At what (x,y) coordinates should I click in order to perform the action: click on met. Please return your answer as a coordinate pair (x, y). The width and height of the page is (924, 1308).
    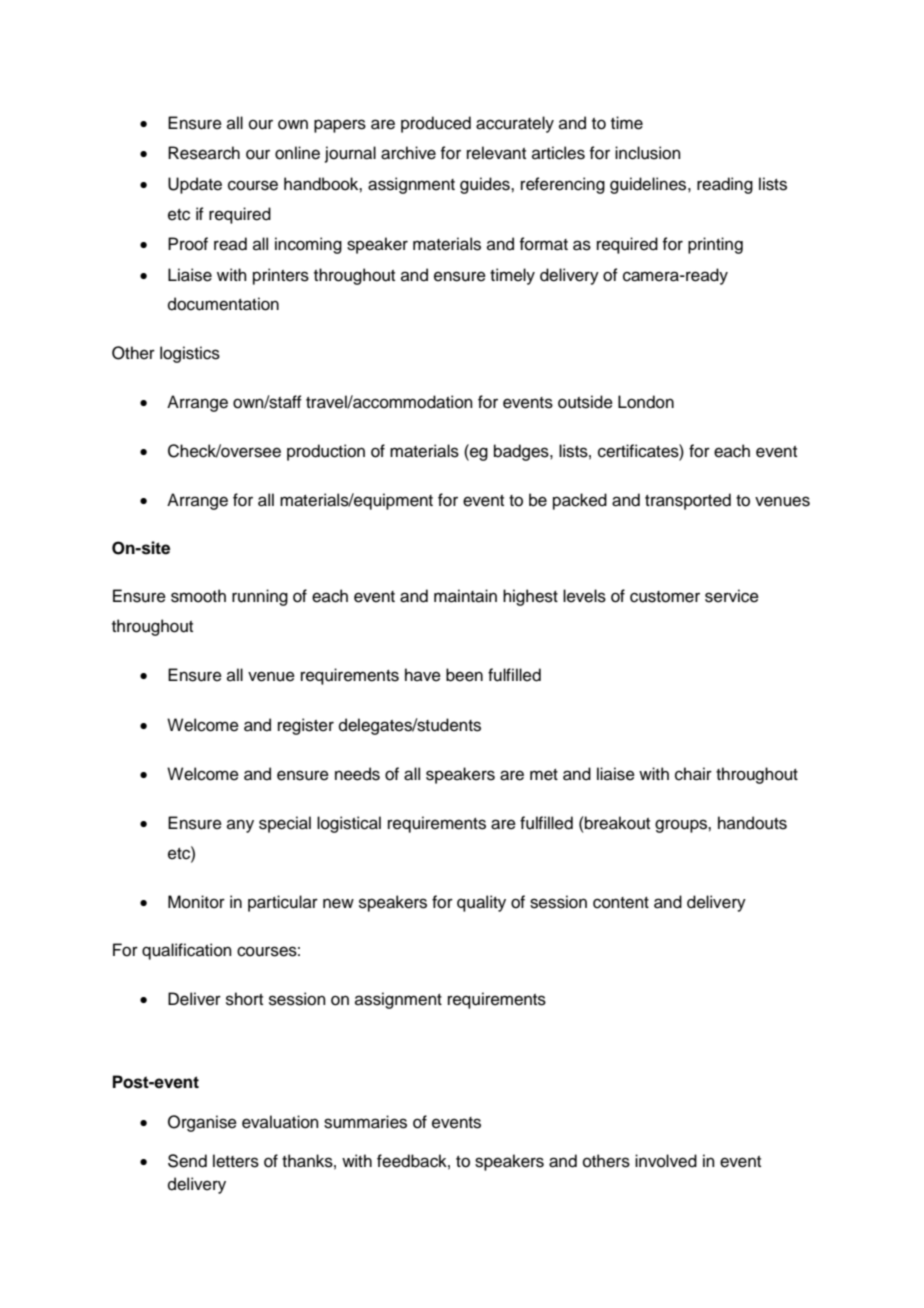
    Looking at the image, I should click on (544, 775).
